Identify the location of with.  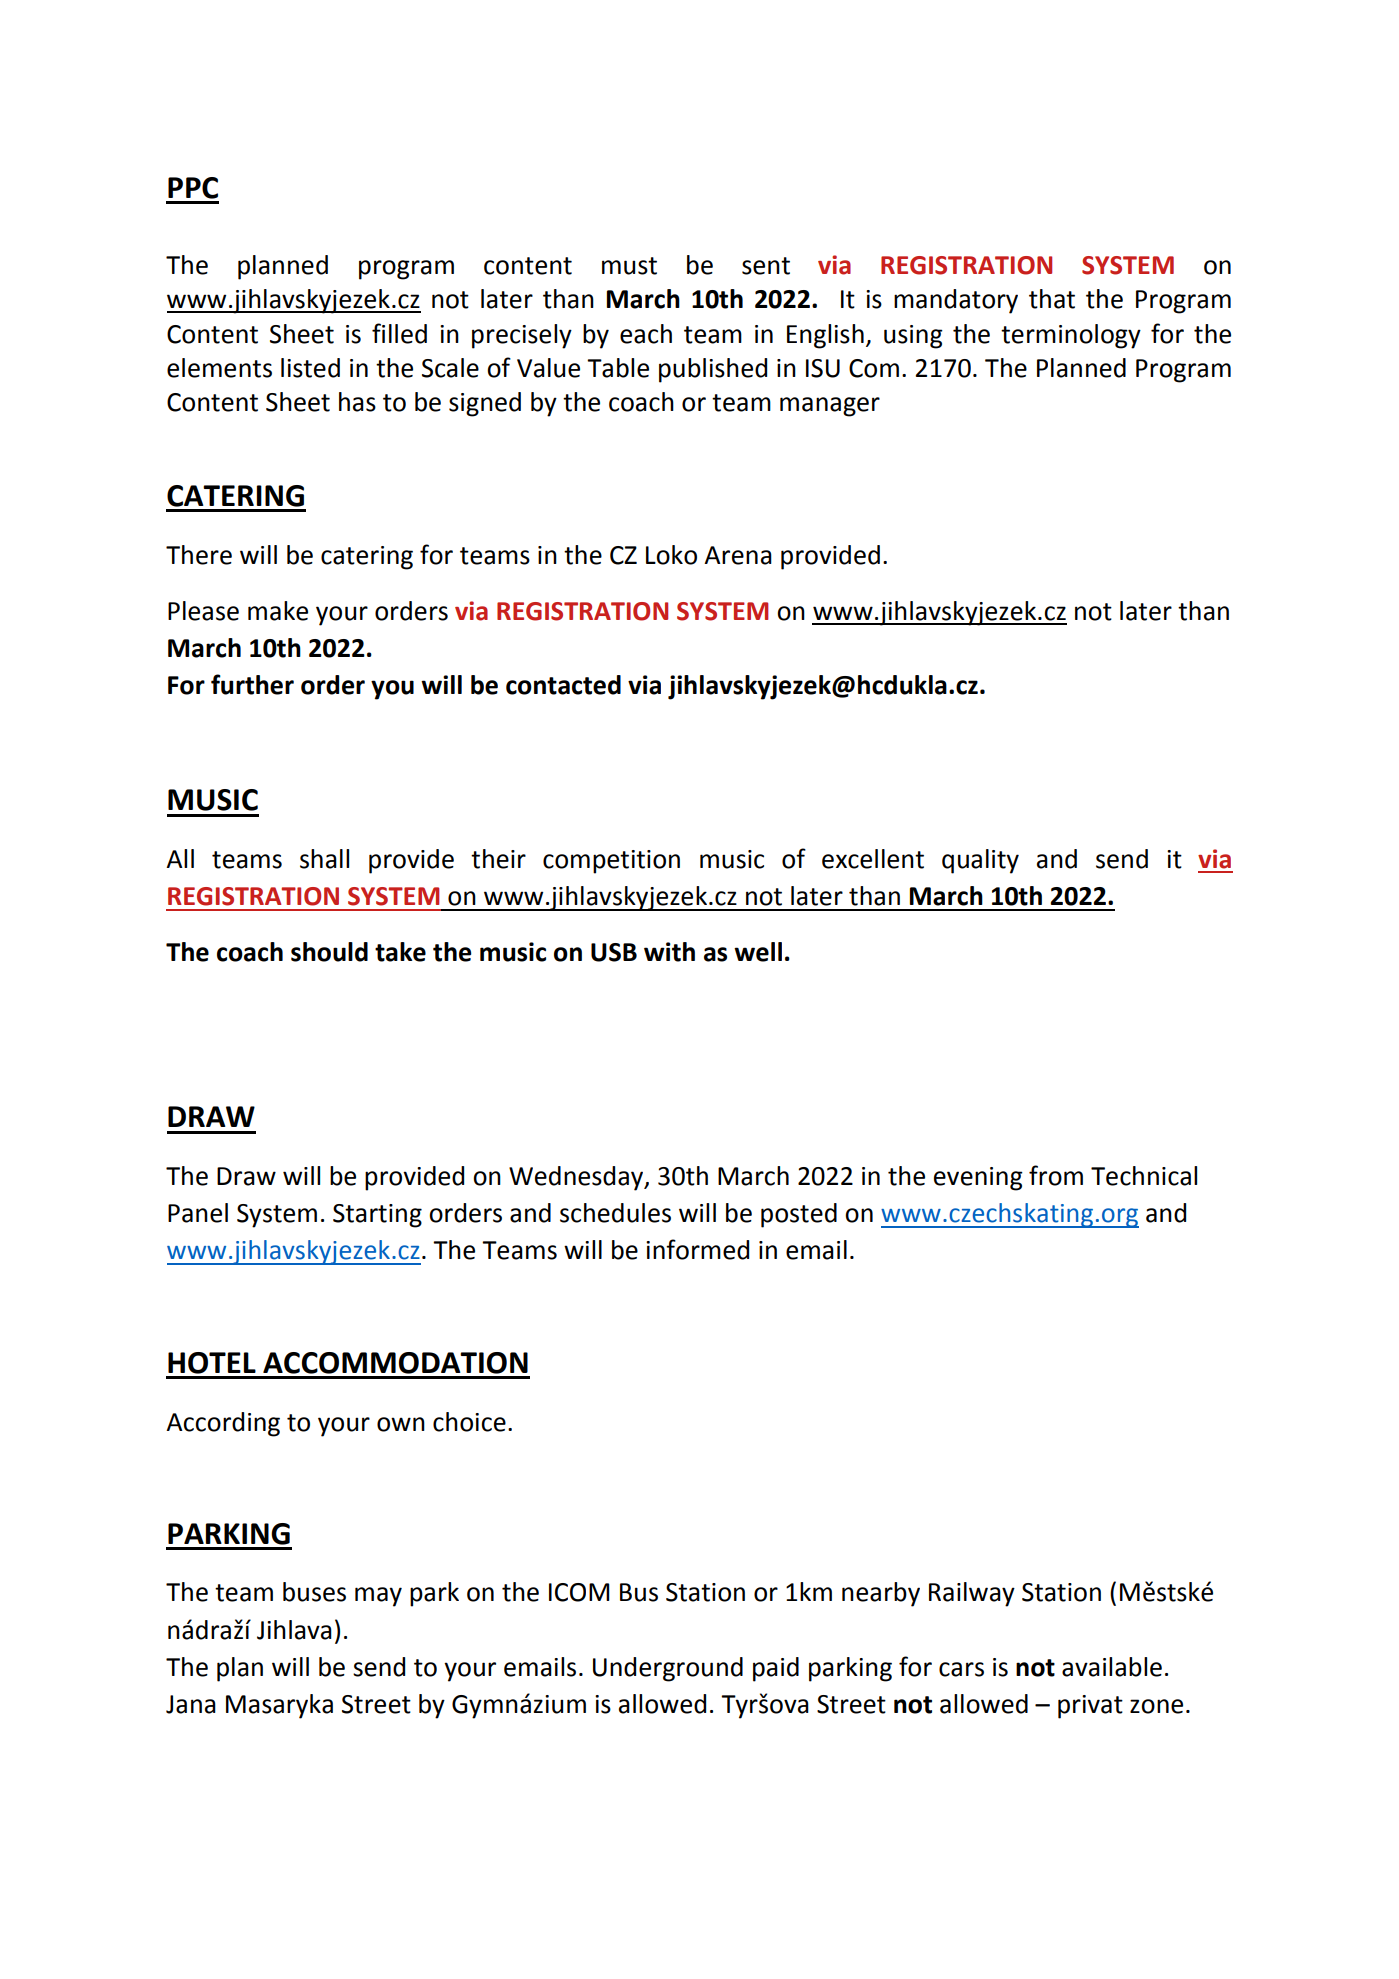
(669, 952).
